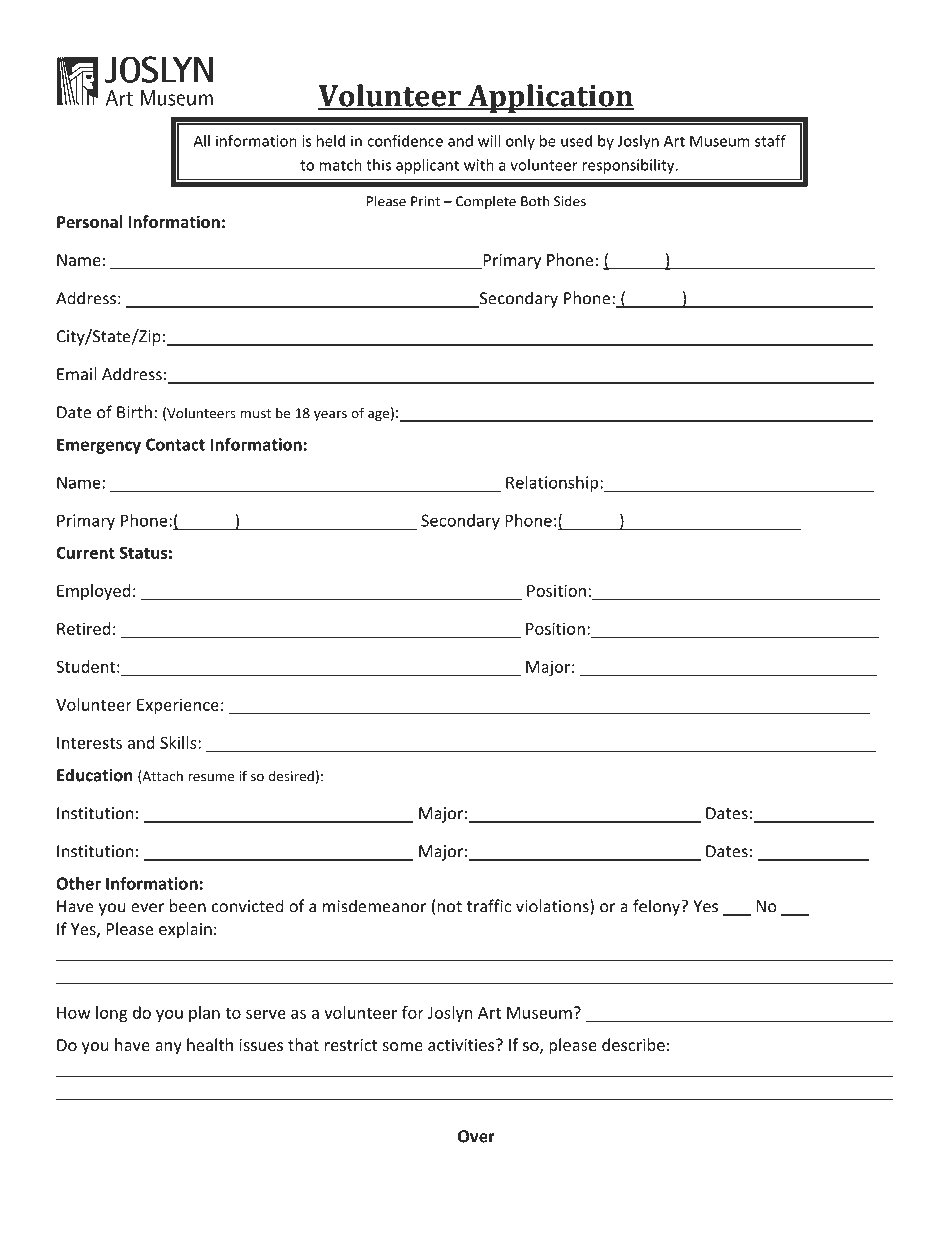 This image has height=1233, width=952. I want to click on describe, so click(633, 1044).
